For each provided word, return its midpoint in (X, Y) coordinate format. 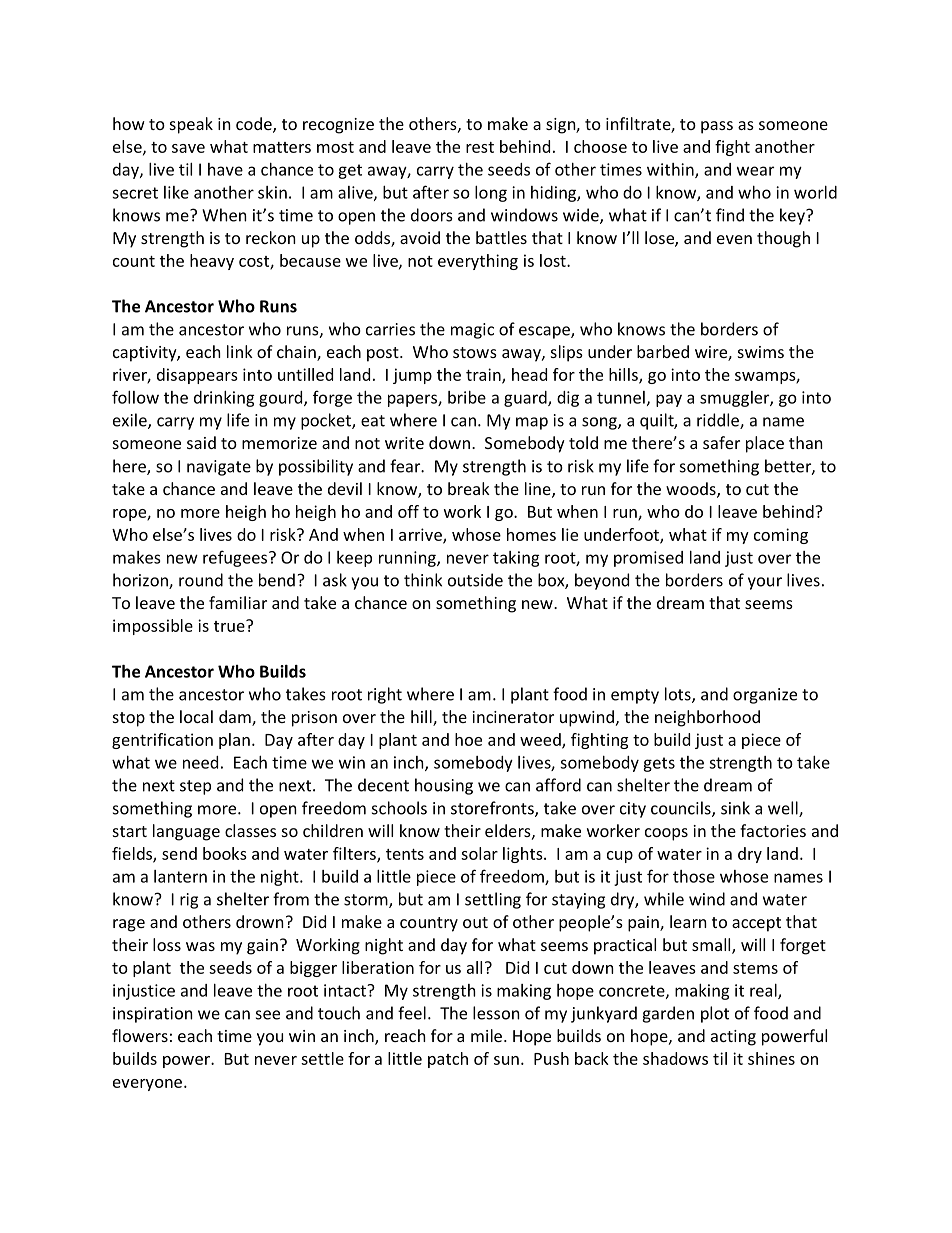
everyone (147, 1085)
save (188, 148)
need (200, 762)
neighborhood (707, 718)
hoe (468, 739)
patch (448, 1060)
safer (721, 442)
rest (480, 147)
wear (755, 171)
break (469, 488)
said (201, 442)
